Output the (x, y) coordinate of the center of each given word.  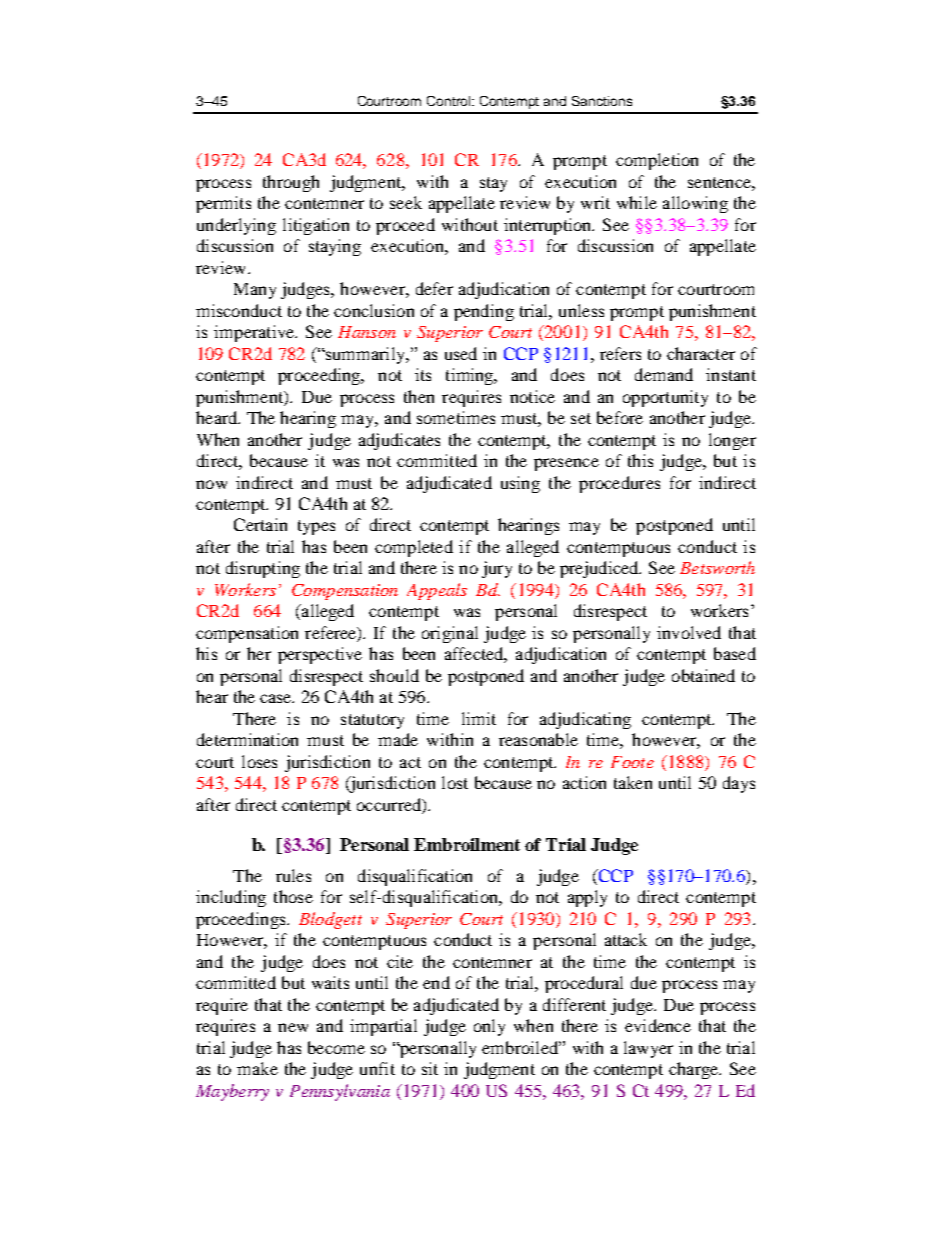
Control (450, 101)
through (291, 183)
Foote (632, 762)
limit (479, 718)
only (489, 1027)
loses (259, 761)
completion (657, 161)
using (520, 484)
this (640, 460)
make (257, 1068)
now (211, 484)
